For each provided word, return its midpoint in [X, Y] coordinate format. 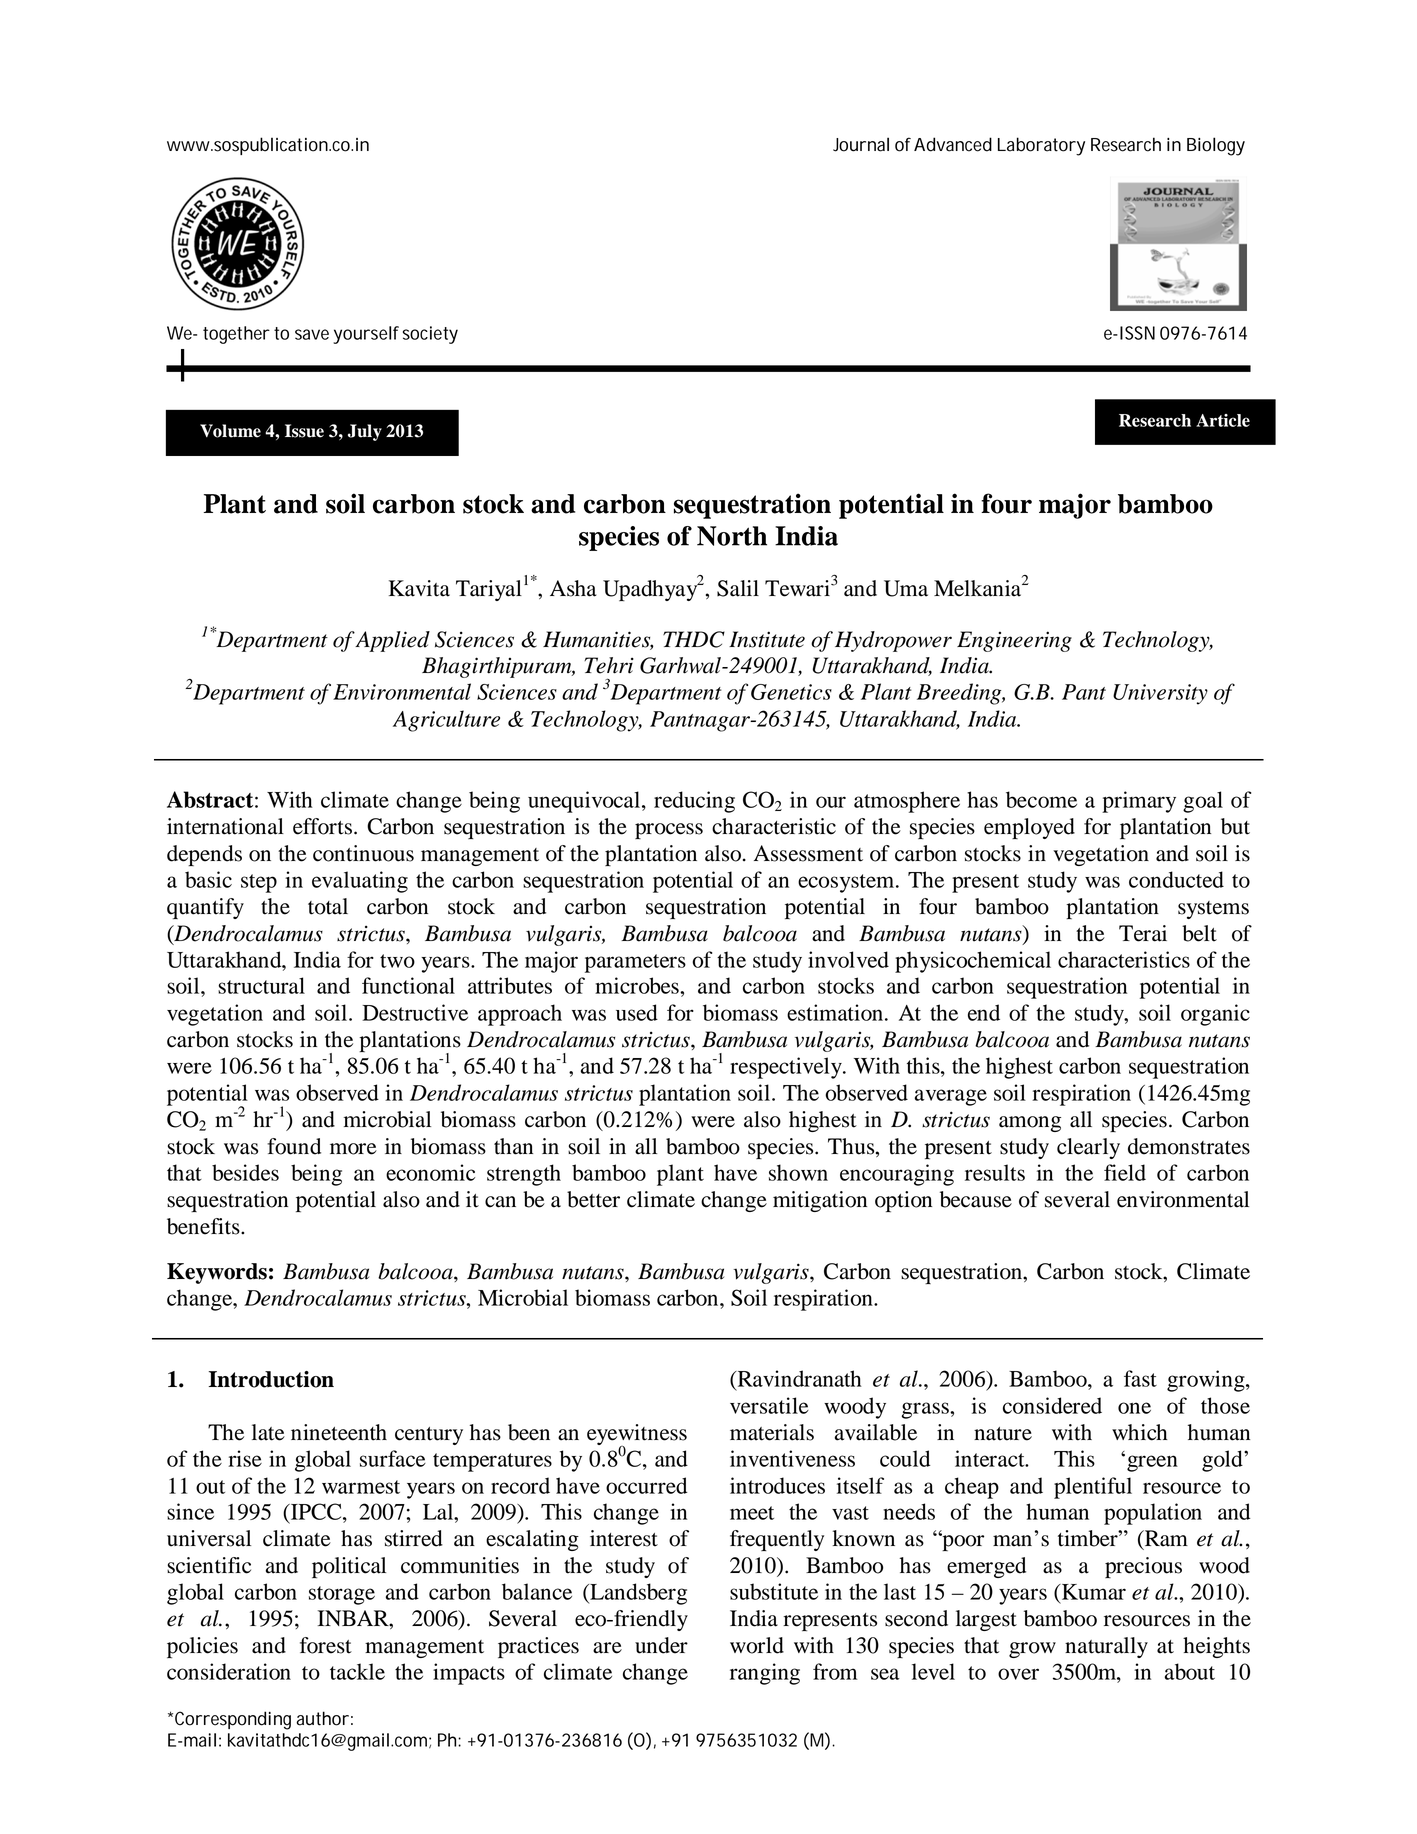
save [312, 334]
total [328, 906]
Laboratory [1041, 146]
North [732, 536]
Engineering [1014, 641]
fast [1140, 1378]
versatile [769, 1405]
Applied [392, 641]
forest [326, 1645]
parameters [635, 963]
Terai [1143, 933]
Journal [861, 144]
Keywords [217, 1273]
